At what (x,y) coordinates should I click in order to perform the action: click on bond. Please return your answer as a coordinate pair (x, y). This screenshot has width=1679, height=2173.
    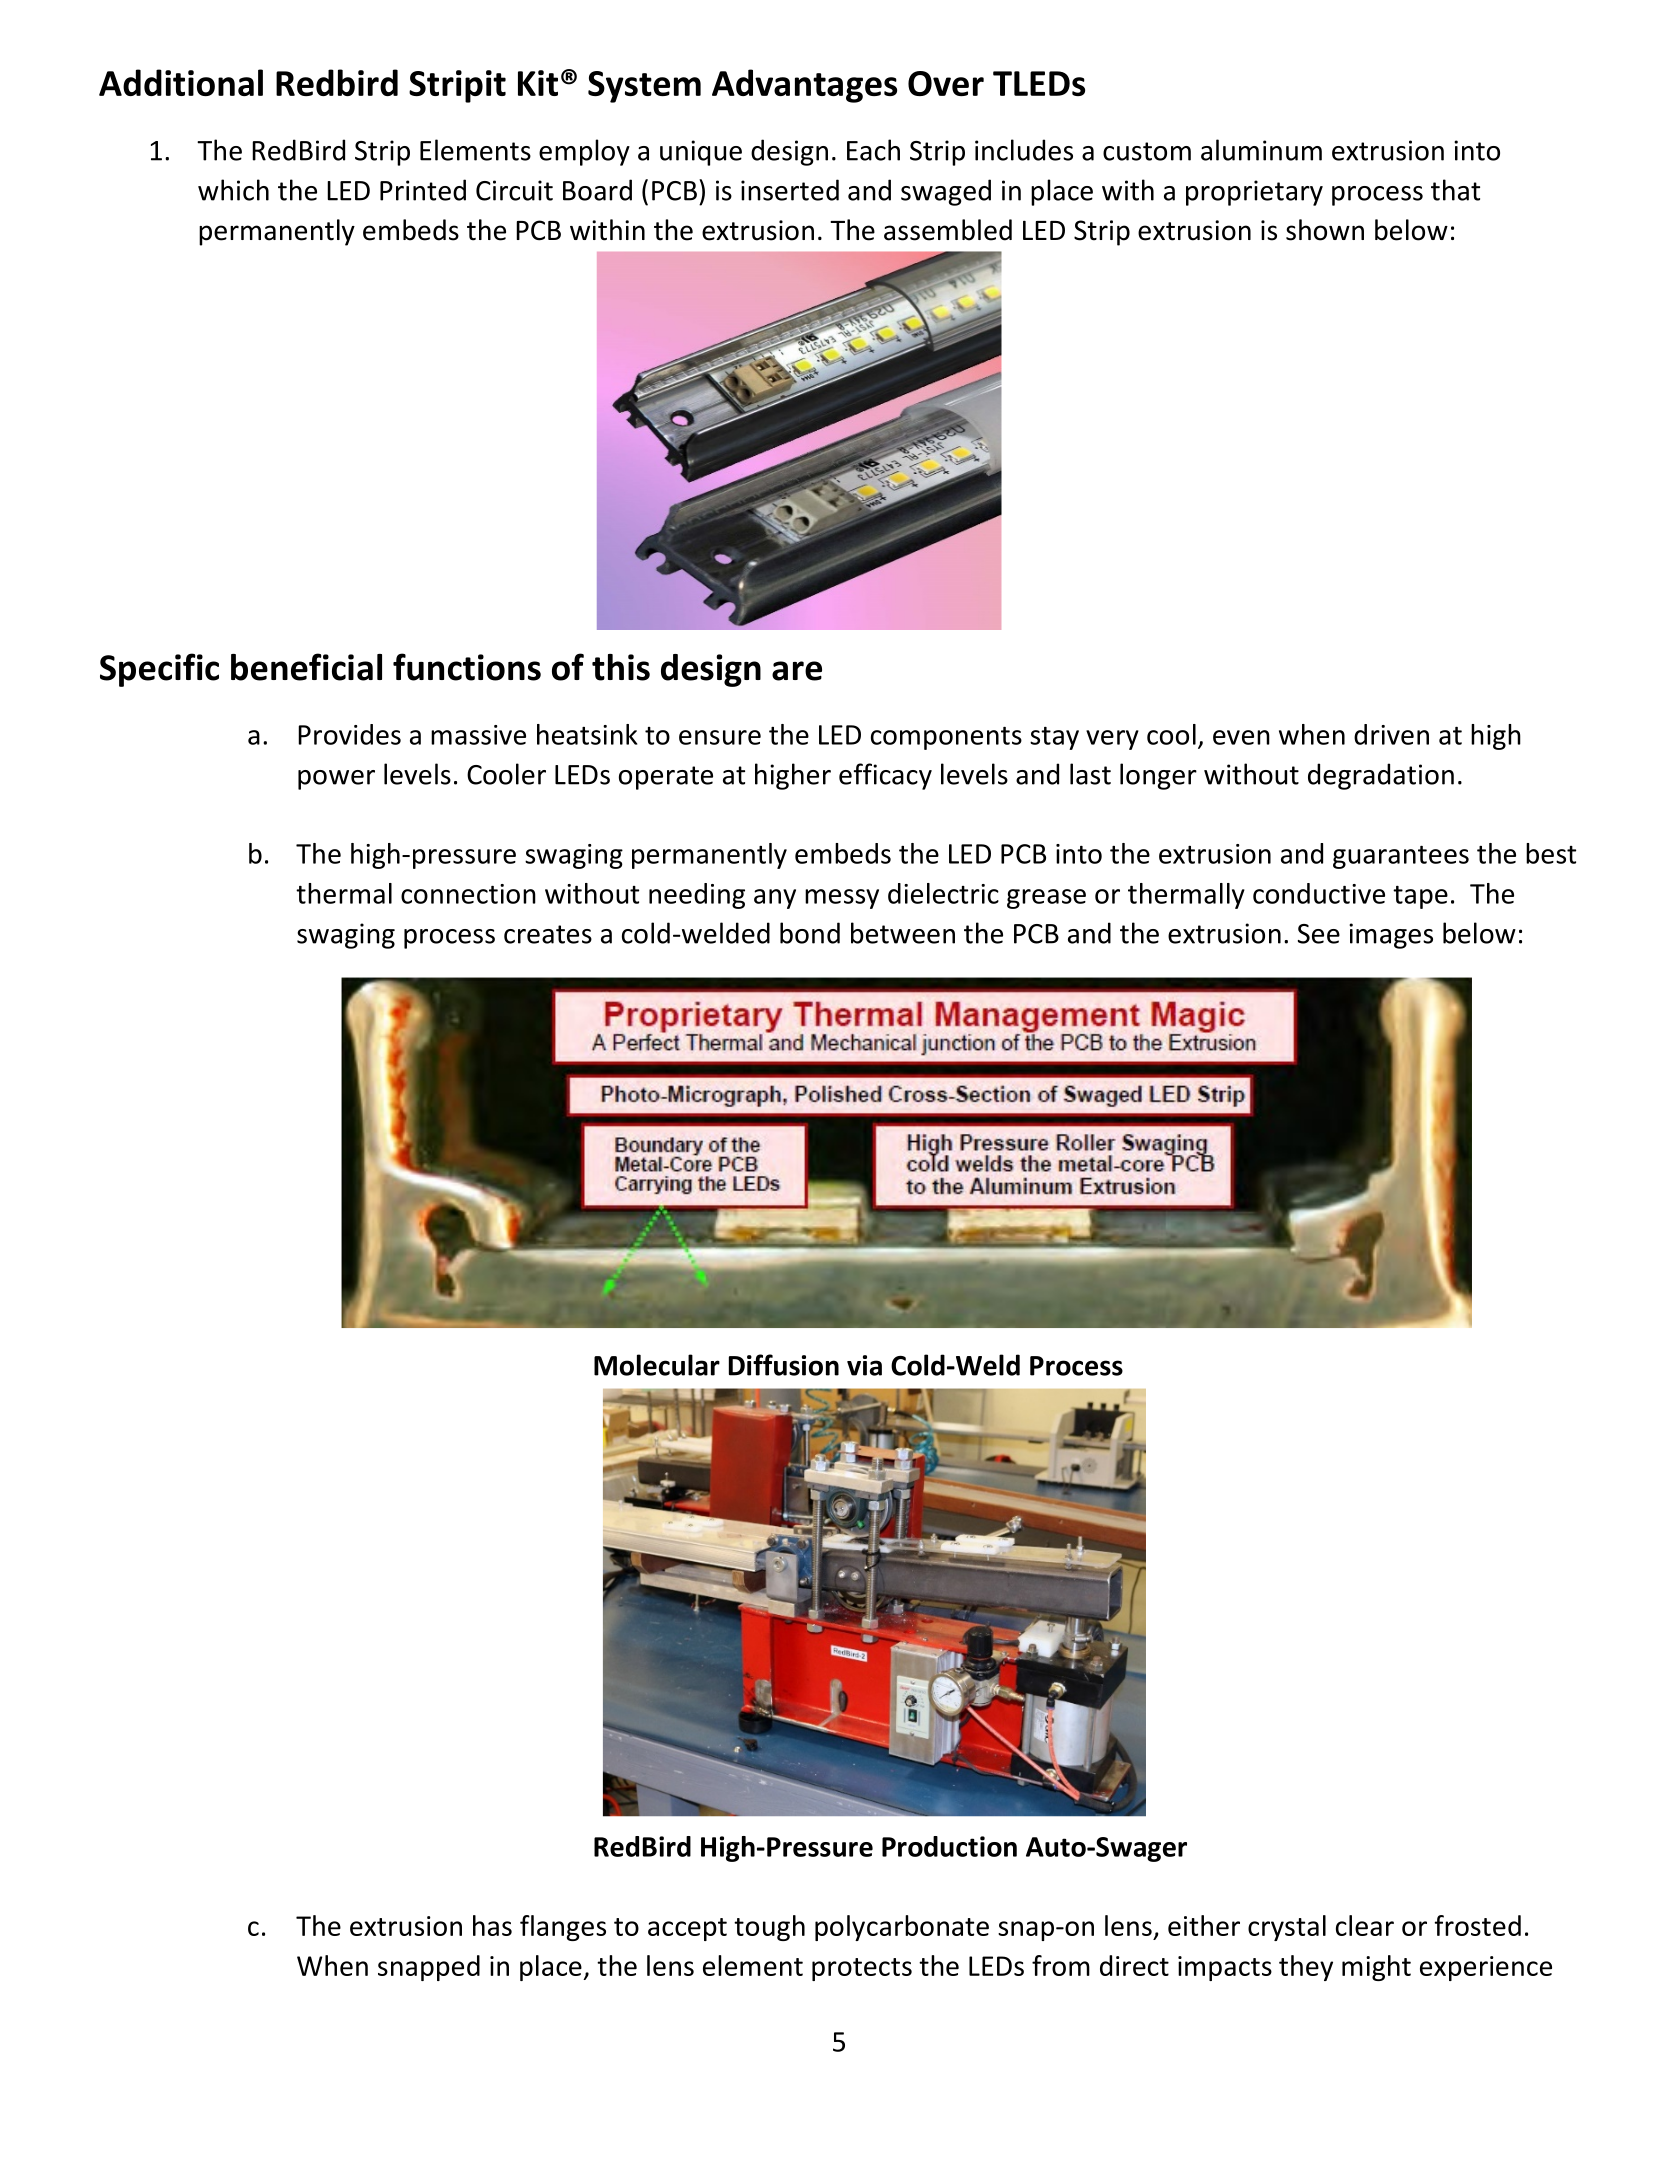
    Looking at the image, I should click on (810, 933).
